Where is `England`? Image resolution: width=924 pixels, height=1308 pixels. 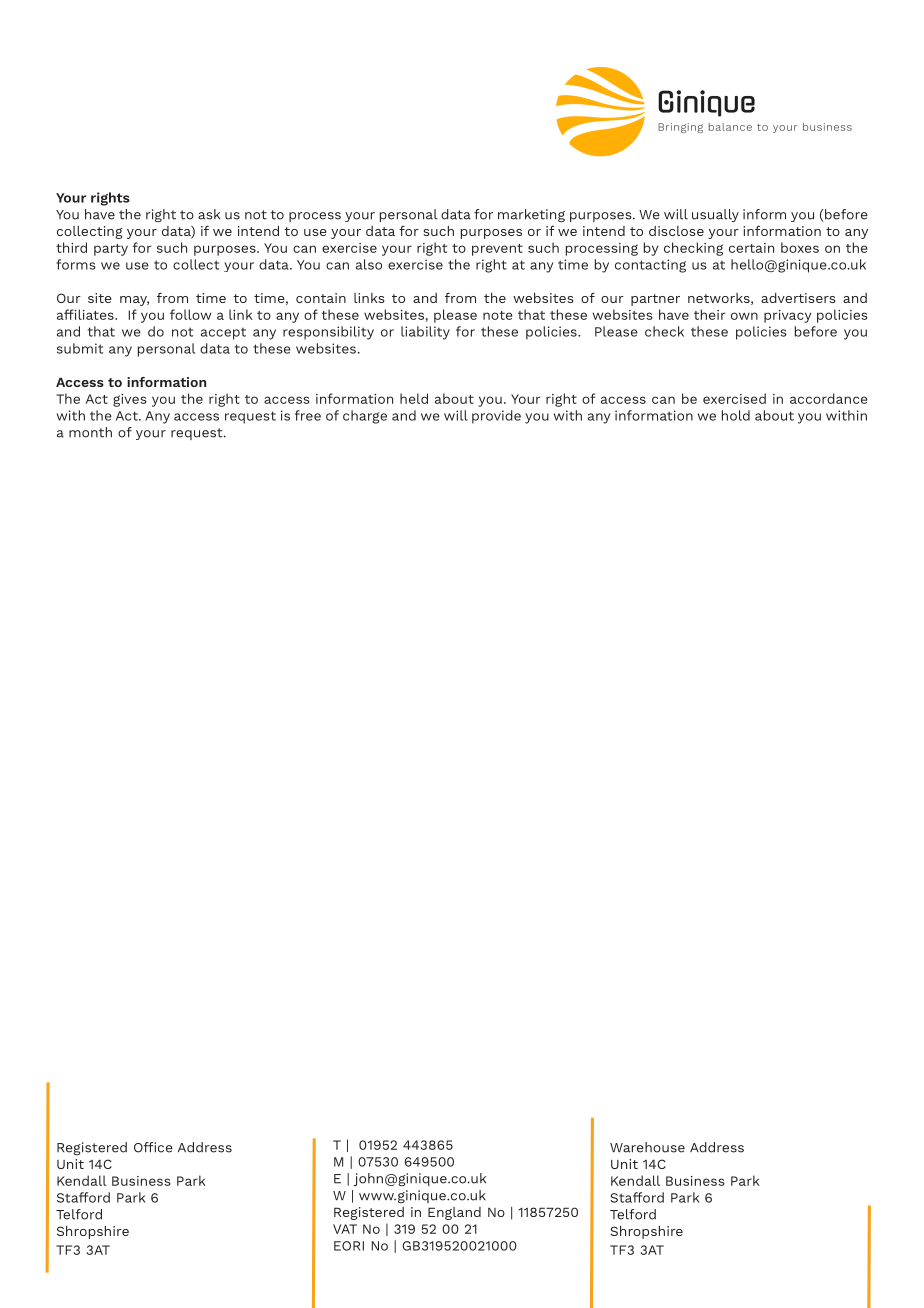
England is located at coordinates (454, 1213).
